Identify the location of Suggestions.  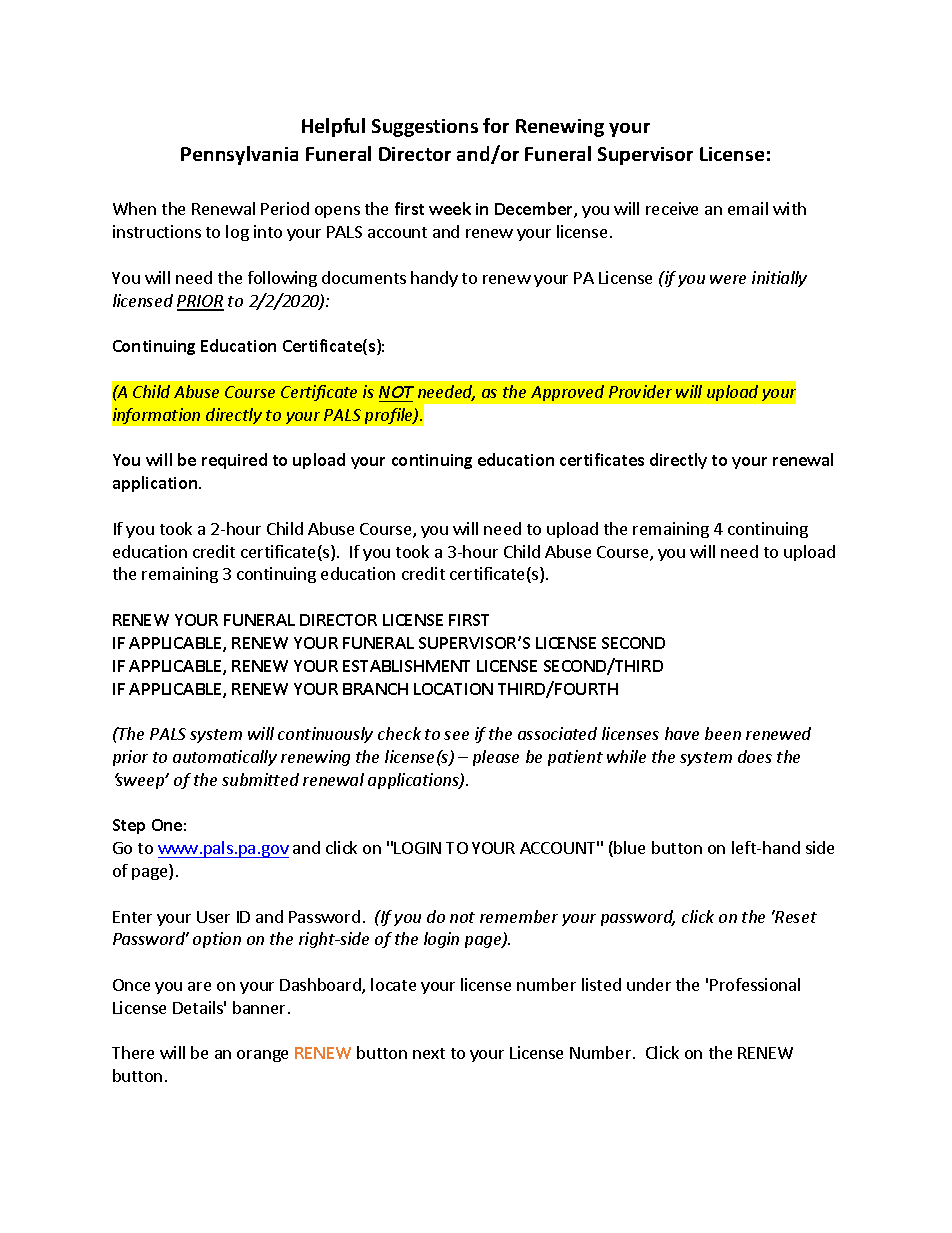
(425, 128).
